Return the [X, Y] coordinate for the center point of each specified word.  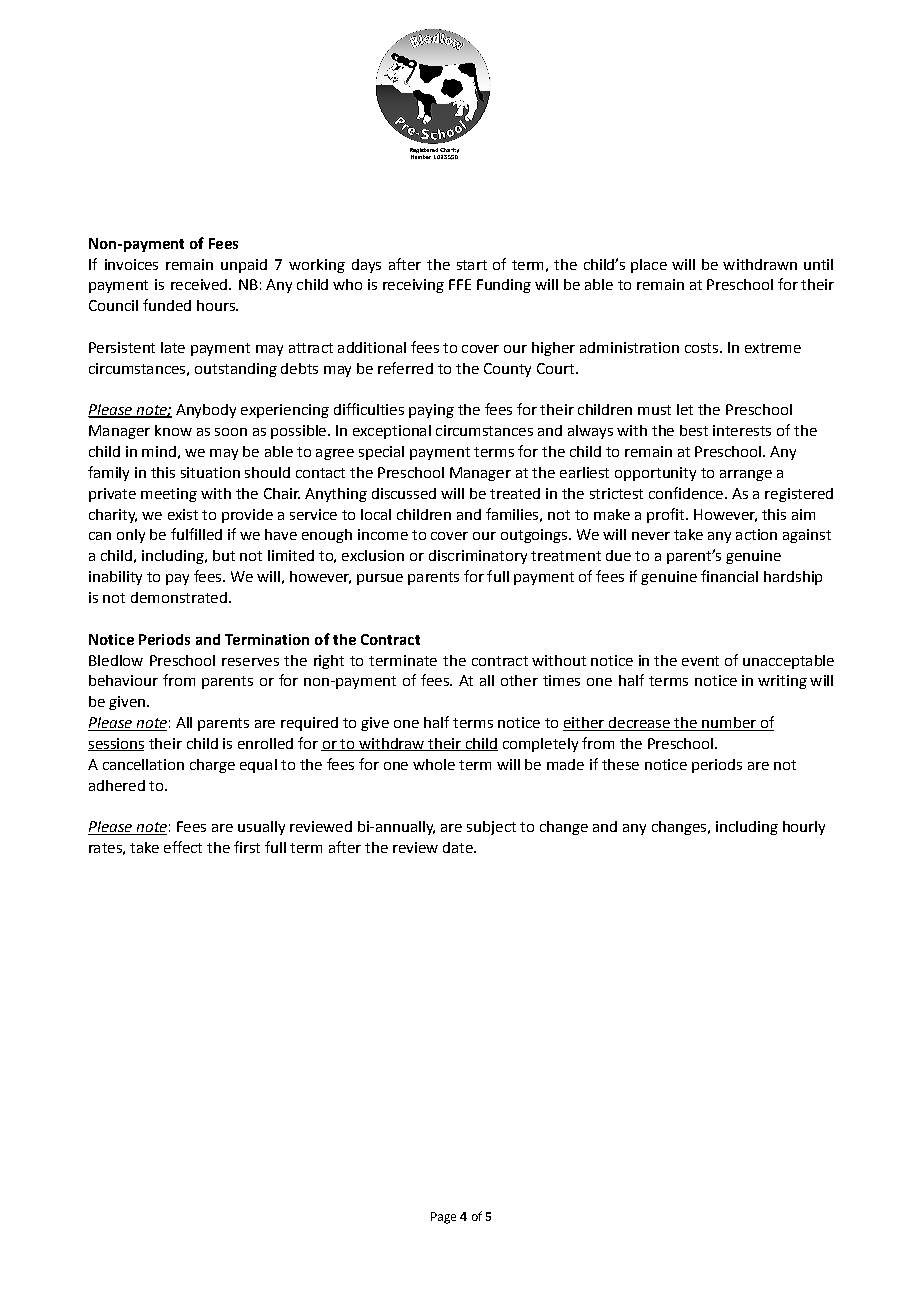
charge [212, 766]
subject [491, 828]
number [729, 724]
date [459, 847]
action [756, 534]
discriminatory [478, 557]
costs [701, 348]
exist [183, 514]
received [200, 284]
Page [443, 1218]
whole [434, 764]
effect [183, 847]
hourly [804, 828]
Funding [504, 286]
